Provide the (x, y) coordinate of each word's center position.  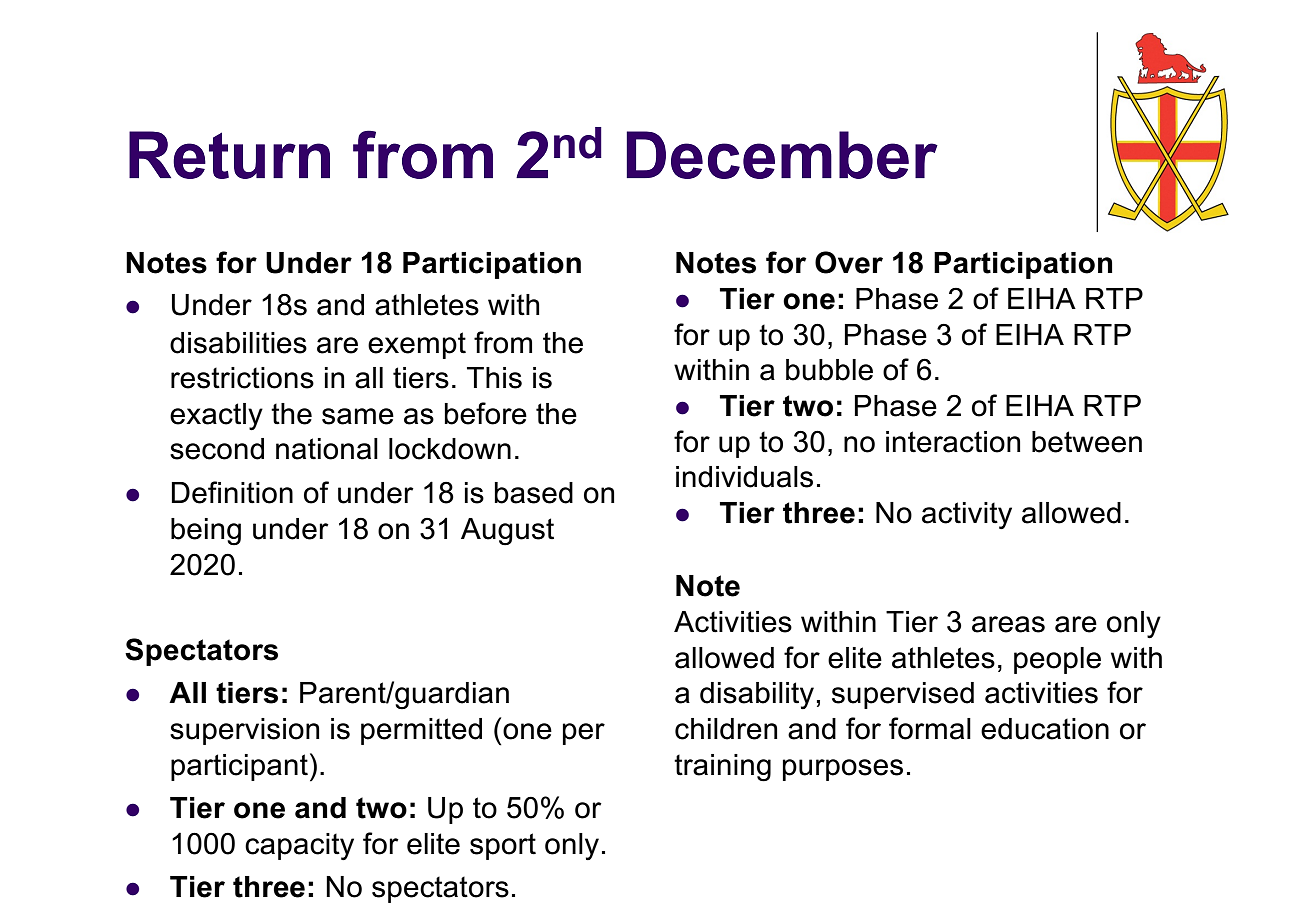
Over (849, 262)
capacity (299, 846)
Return (229, 155)
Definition (232, 492)
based (534, 493)
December (782, 155)
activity (967, 515)
